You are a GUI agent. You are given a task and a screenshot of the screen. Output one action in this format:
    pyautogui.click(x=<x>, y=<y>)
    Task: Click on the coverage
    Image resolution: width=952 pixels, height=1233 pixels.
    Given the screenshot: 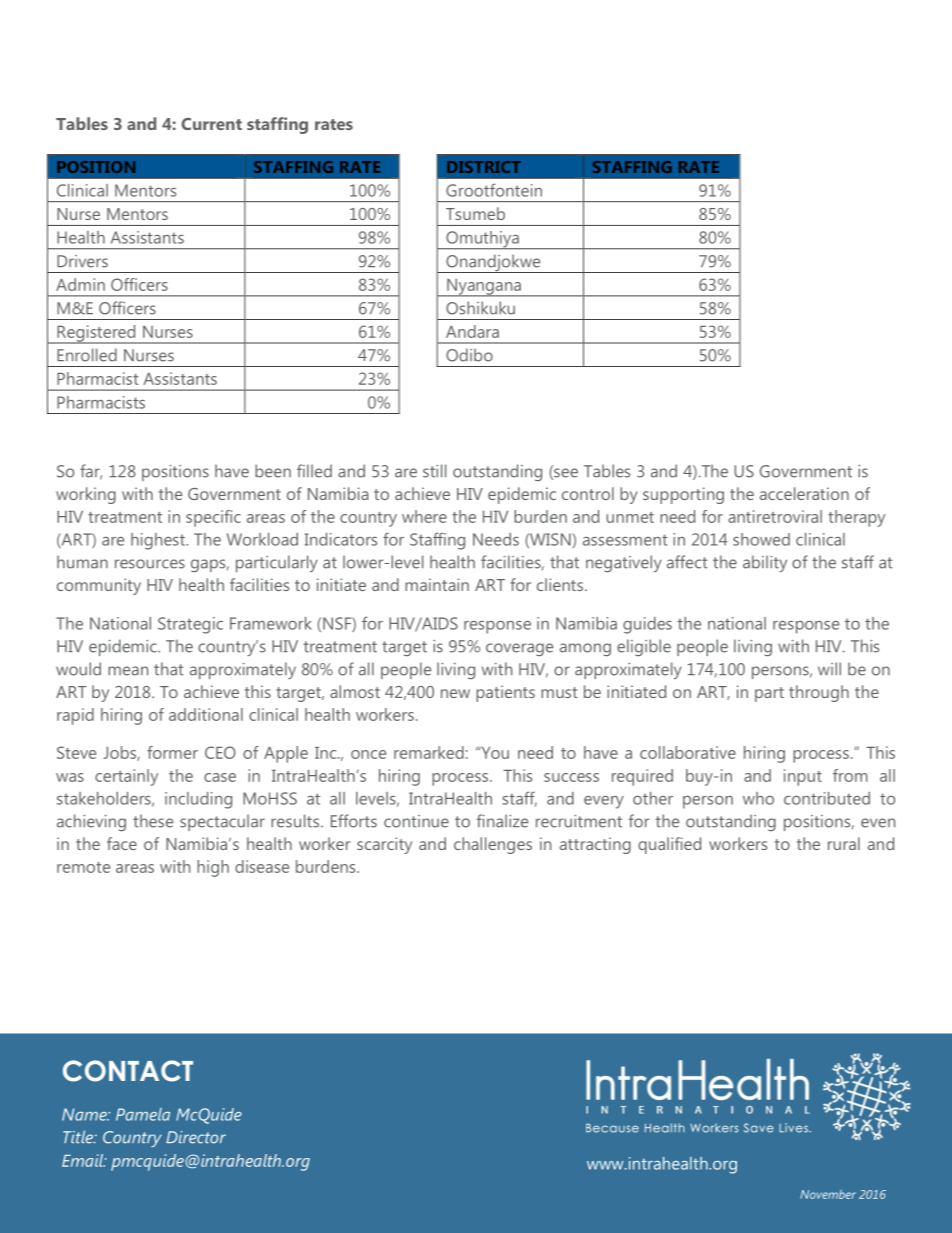 What is the action you would take?
    pyautogui.click(x=519, y=649)
